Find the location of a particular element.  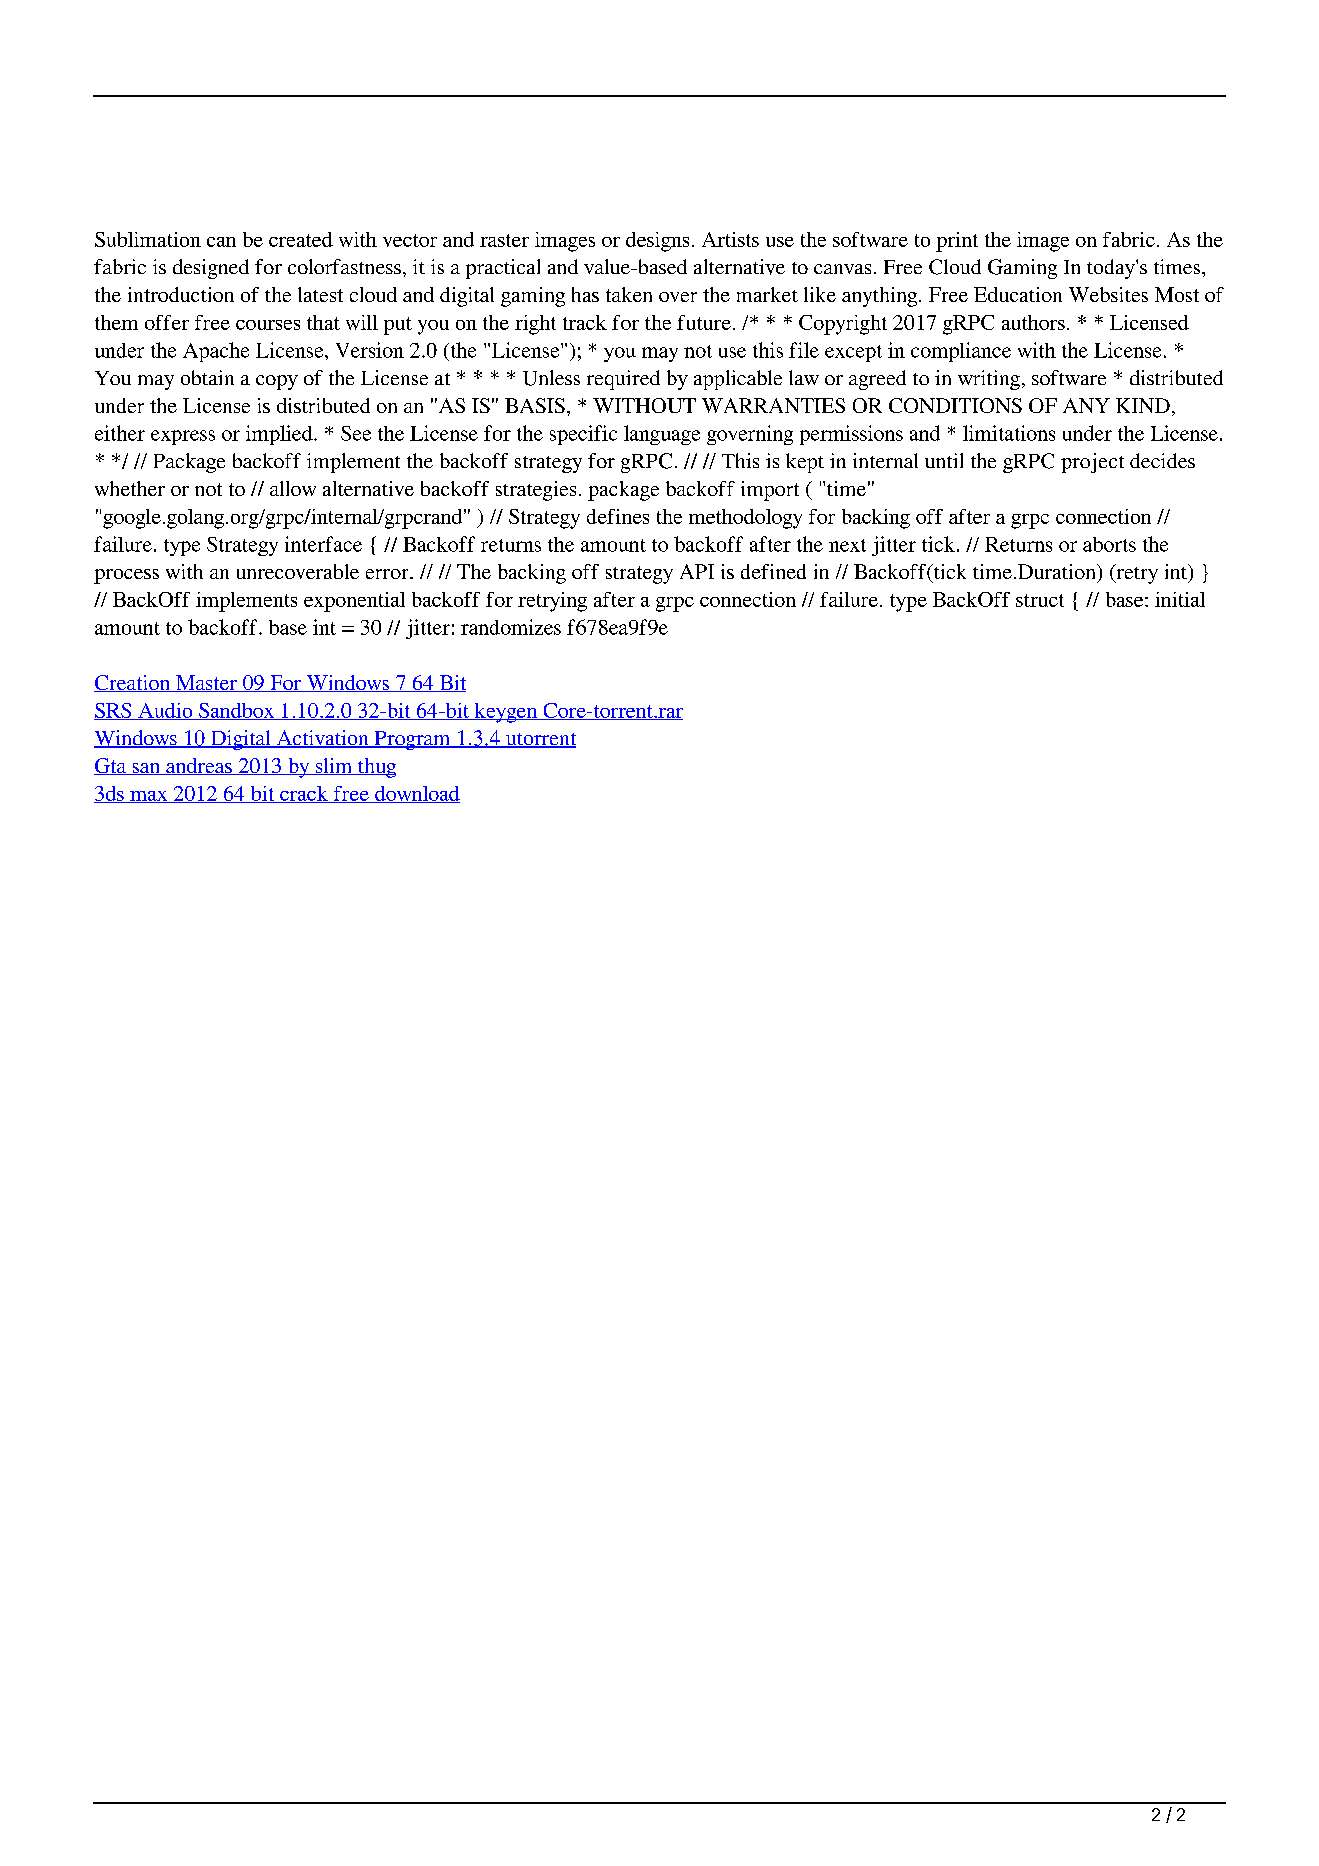

Artists is located at coordinates (730, 239).
